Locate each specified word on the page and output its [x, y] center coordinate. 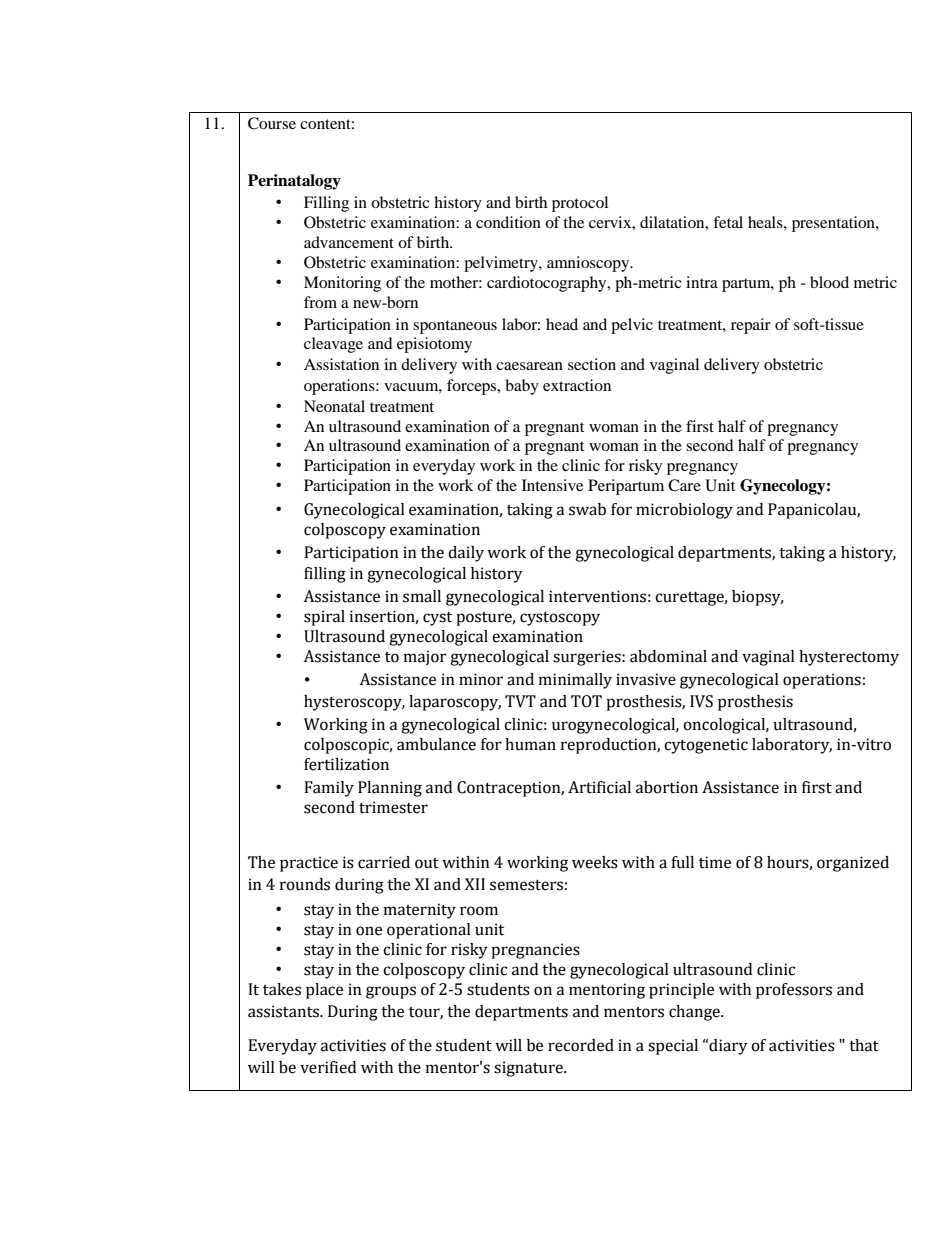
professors [794, 991]
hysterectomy [849, 658]
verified [328, 1067]
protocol [580, 204]
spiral [324, 618]
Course [272, 123]
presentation [834, 224]
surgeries [588, 658]
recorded [581, 1045]
